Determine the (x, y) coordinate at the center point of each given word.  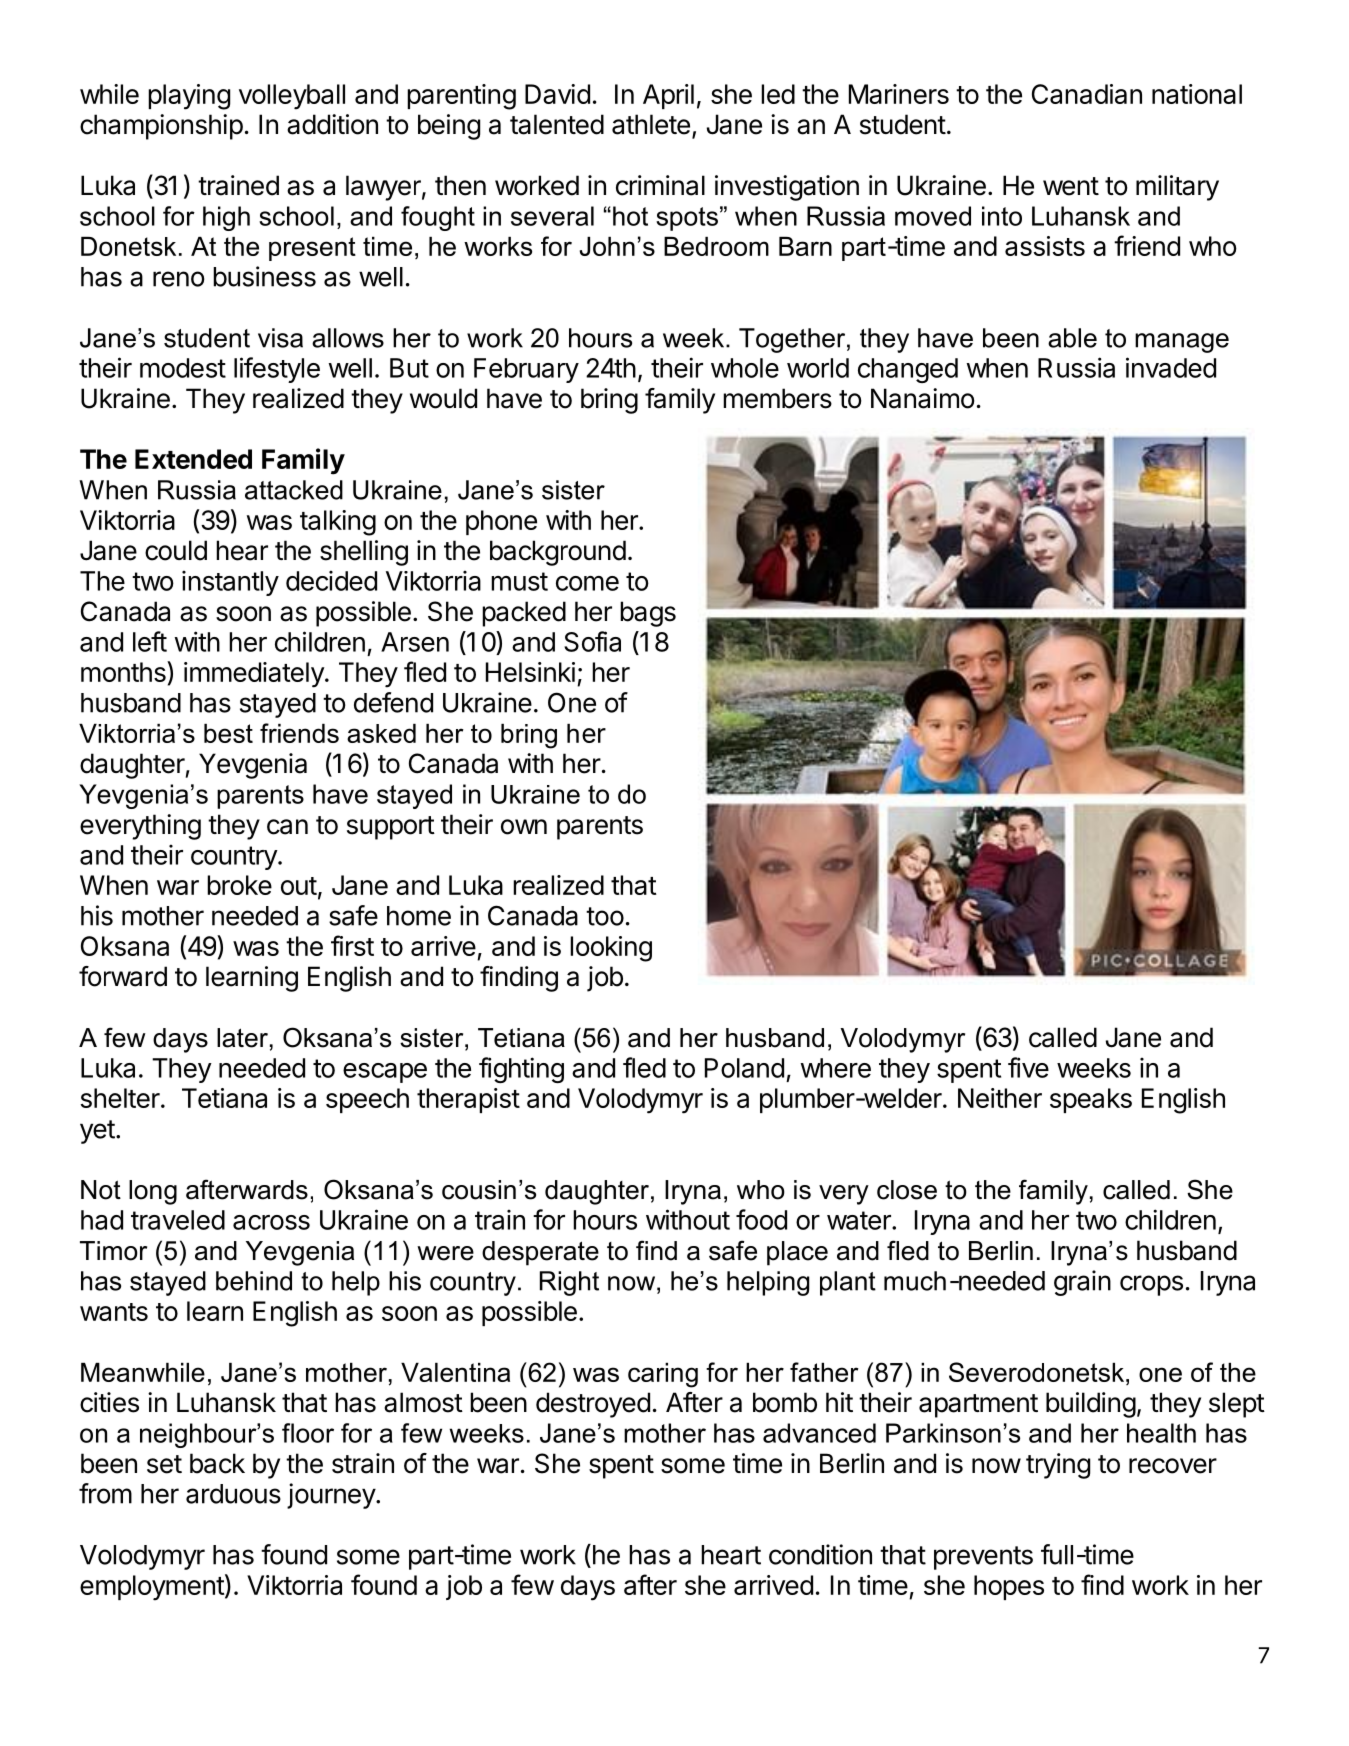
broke (239, 885)
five (1028, 1067)
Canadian (1087, 94)
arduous (233, 1494)
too (605, 916)
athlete (651, 124)
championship (161, 127)
